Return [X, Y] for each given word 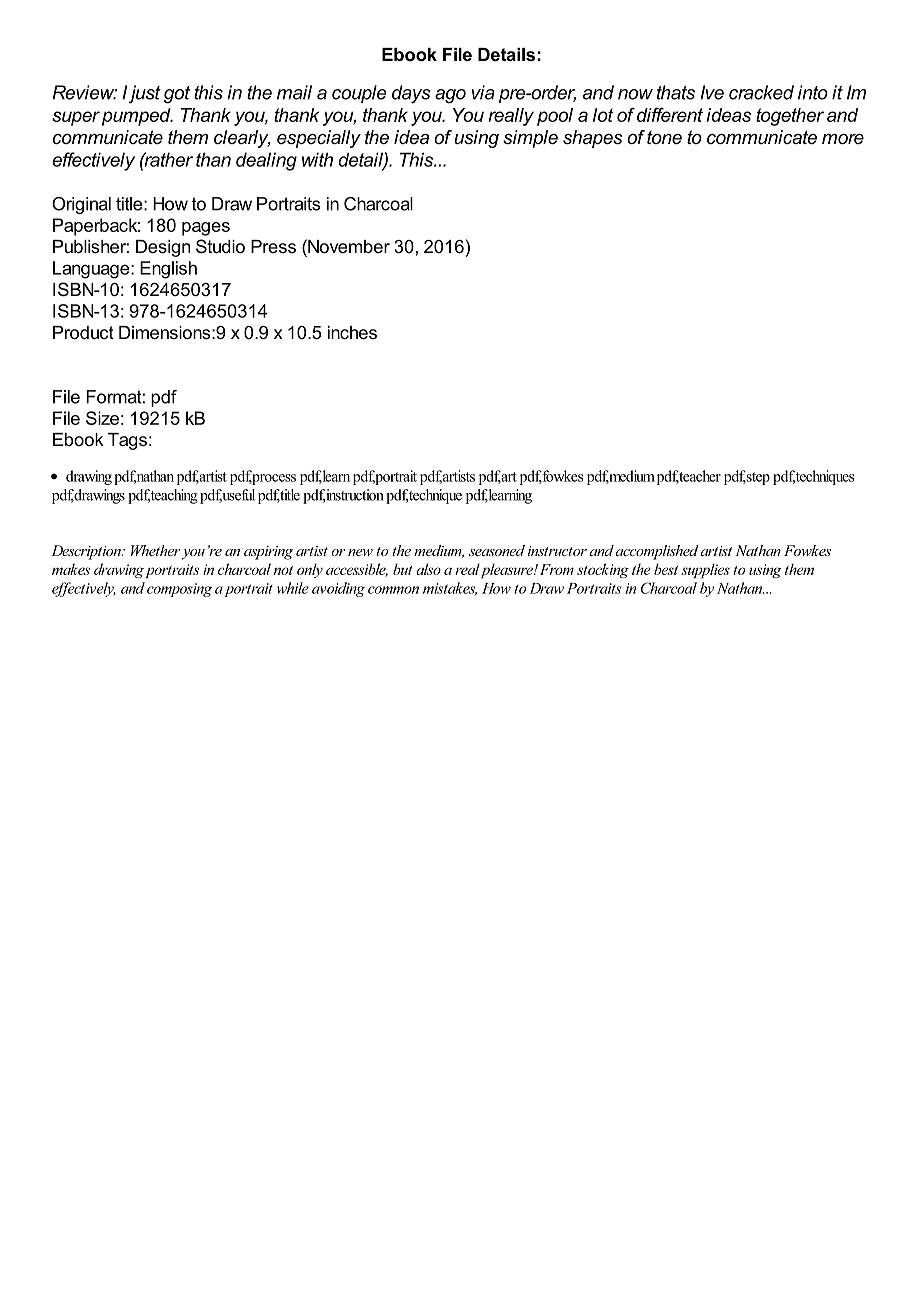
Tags [127, 441]
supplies [705, 570]
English [168, 270]
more [843, 139]
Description [87, 552]
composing [179, 590]
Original [81, 205]
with [317, 159]
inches [352, 332]
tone [664, 138]
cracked [761, 92]
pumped [137, 117]
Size [102, 418]
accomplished [657, 552]
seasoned [497, 550]
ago [450, 96]
